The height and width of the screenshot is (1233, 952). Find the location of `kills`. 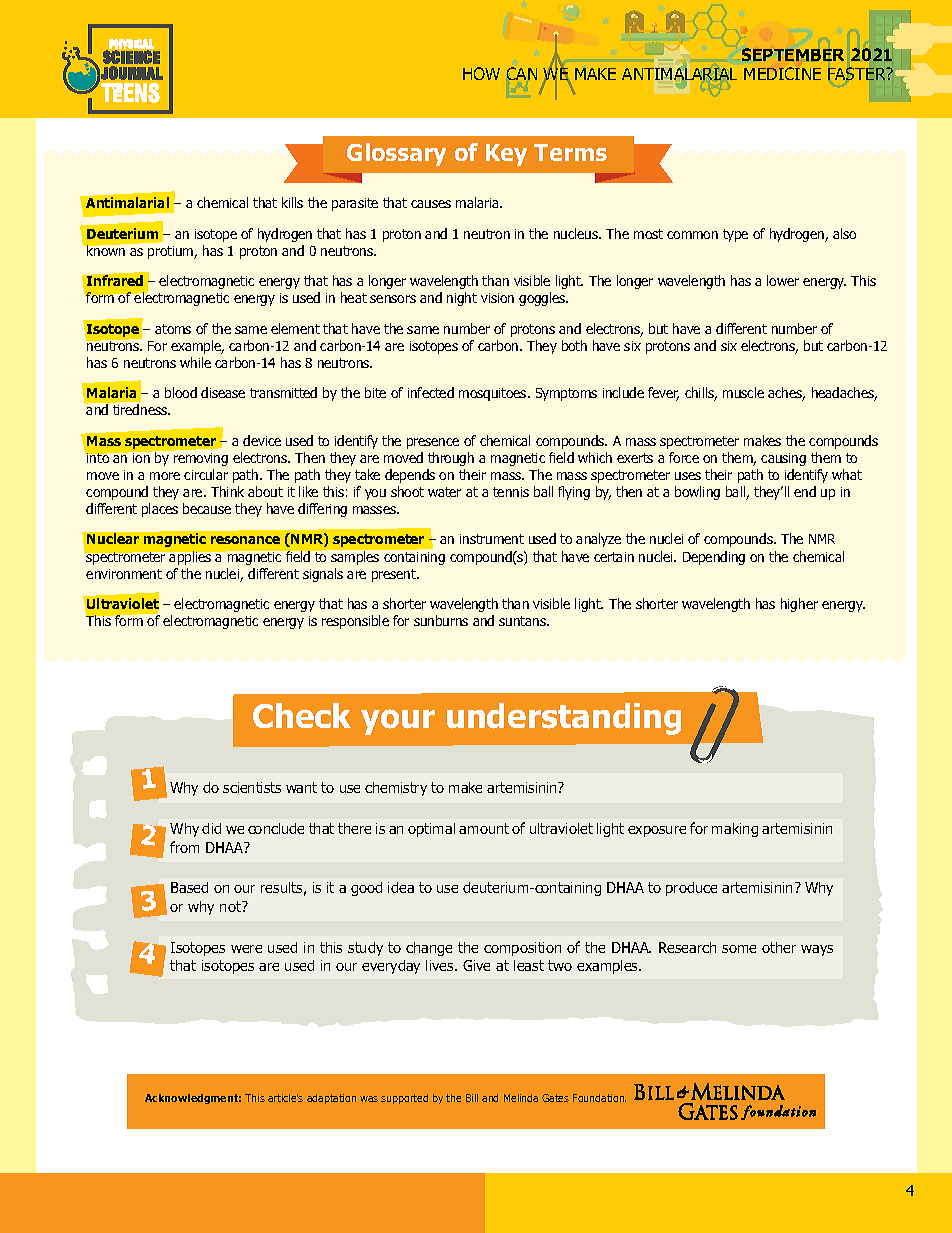

kills is located at coordinates (292, 202).
